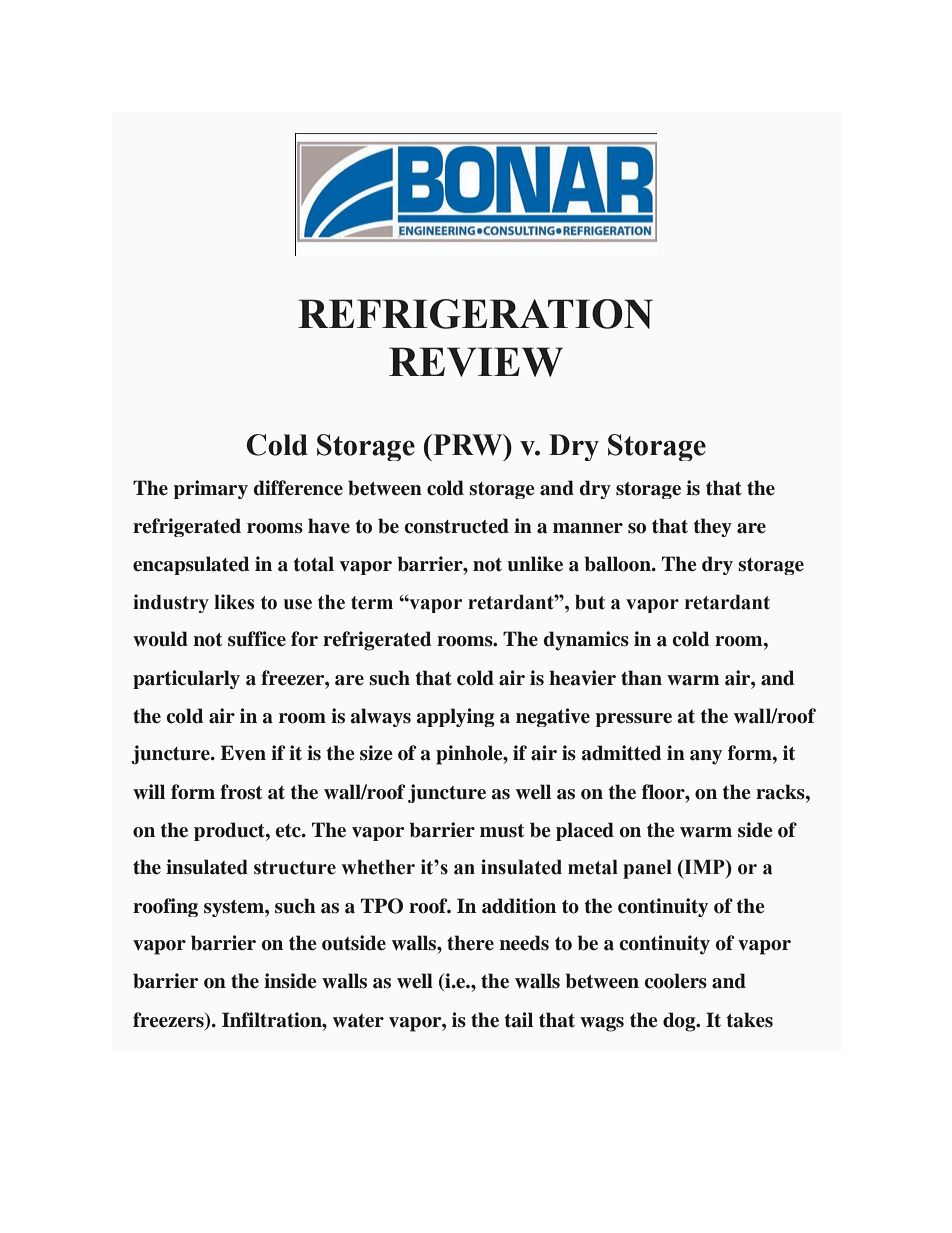 This screenshot has width=952, height=1233. What do you see at coordinates (376, 753) in the screenshot?
I see `size` at bounding box center [376, 753].
